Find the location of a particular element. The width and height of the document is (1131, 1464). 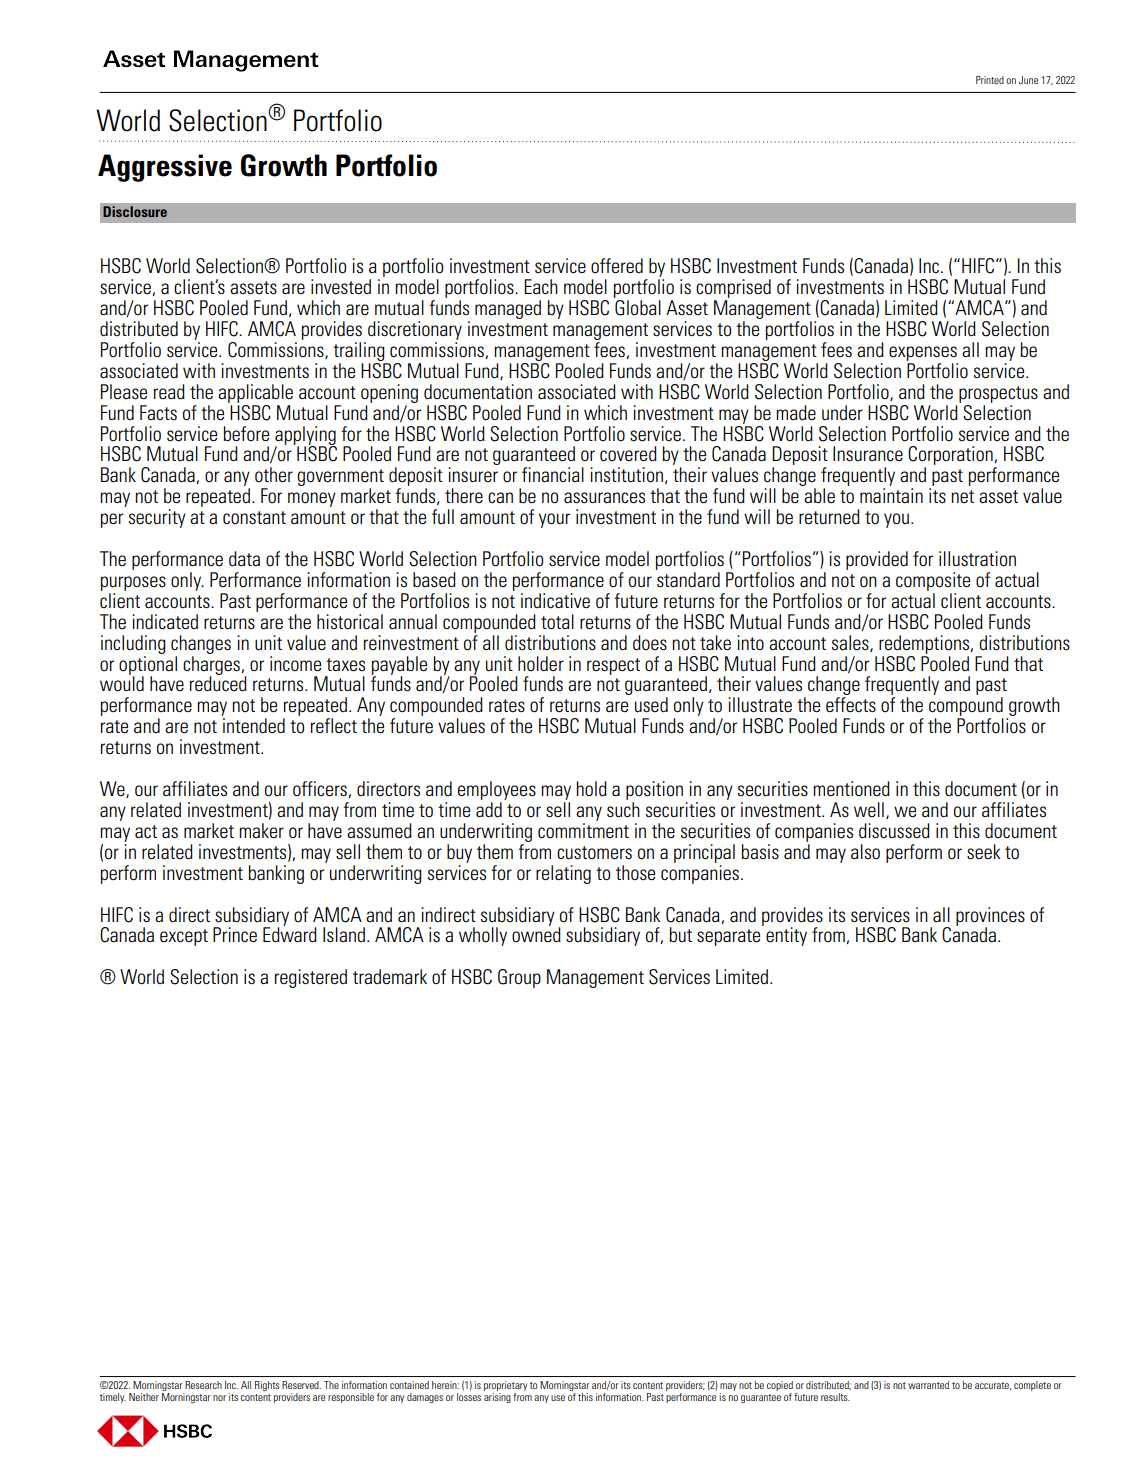

Research is located at coordinates (203, 1385).
